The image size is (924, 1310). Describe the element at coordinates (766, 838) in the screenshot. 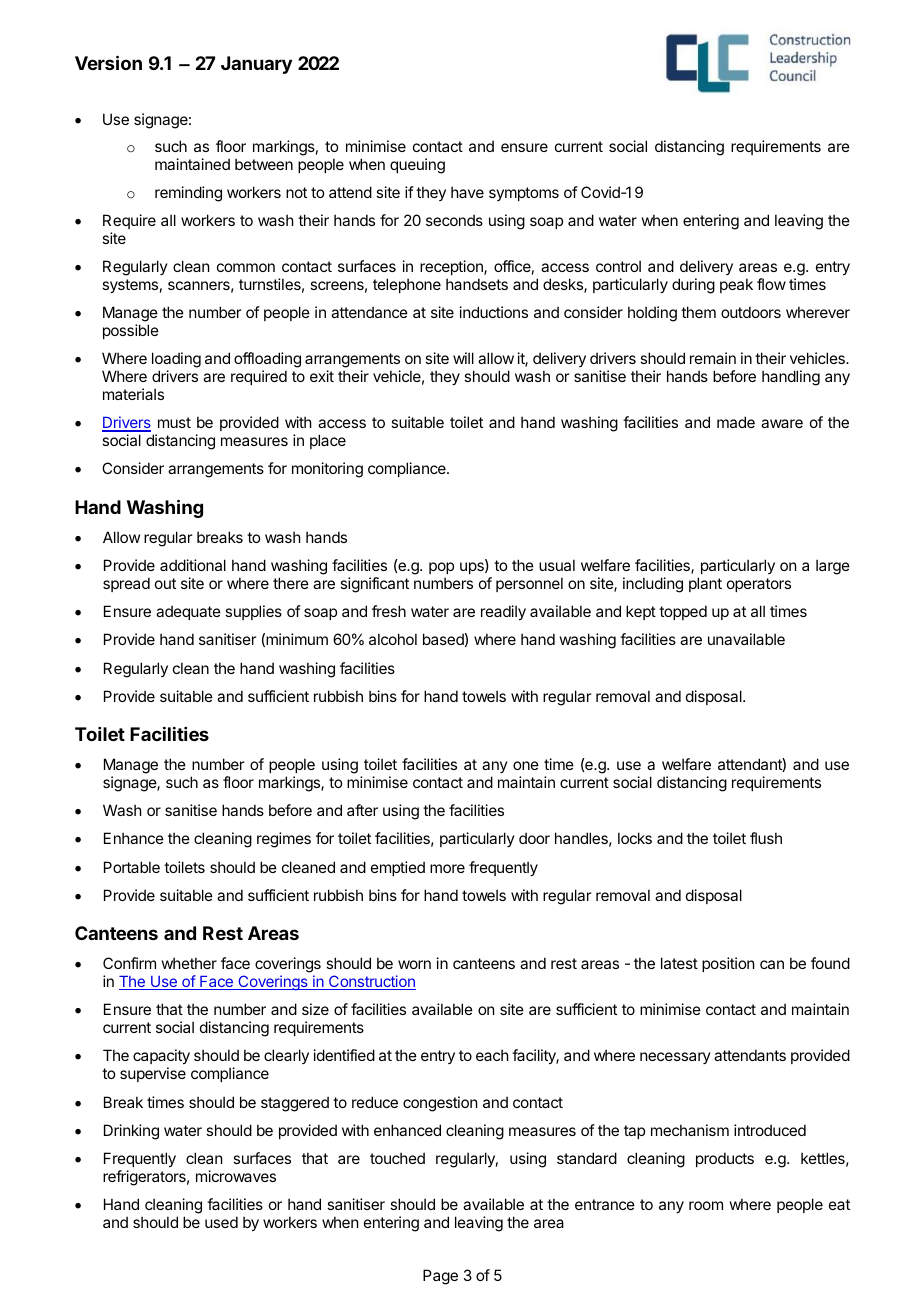

I see `flush` at that location.
